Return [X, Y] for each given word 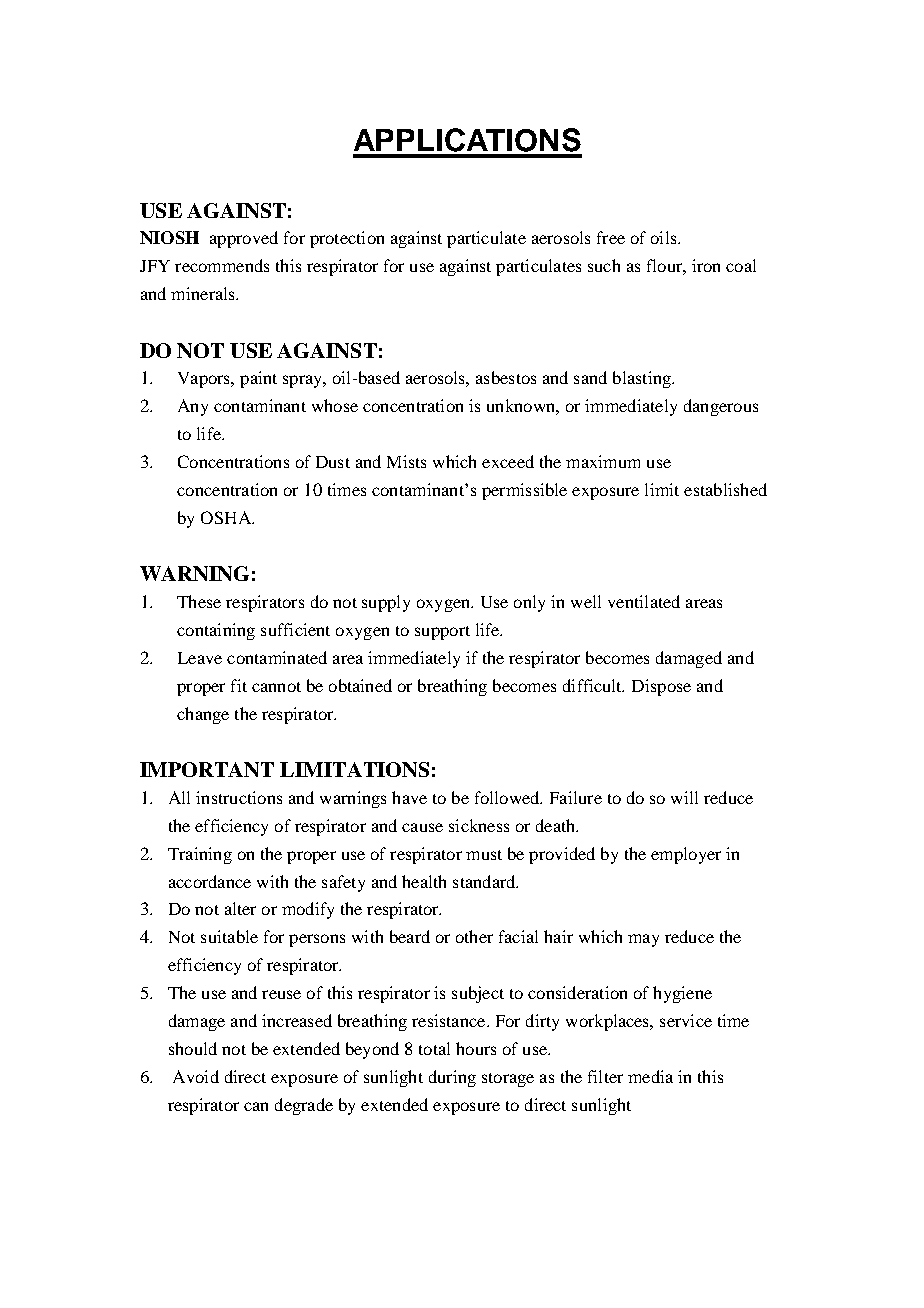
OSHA [227, 517]
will [684, 797]
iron [706, 265]
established [725, 489]
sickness [479, 825]
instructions [239, 797]
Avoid [196, 1076]
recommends [222, 265]
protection [347, 239]
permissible [524, 491]
